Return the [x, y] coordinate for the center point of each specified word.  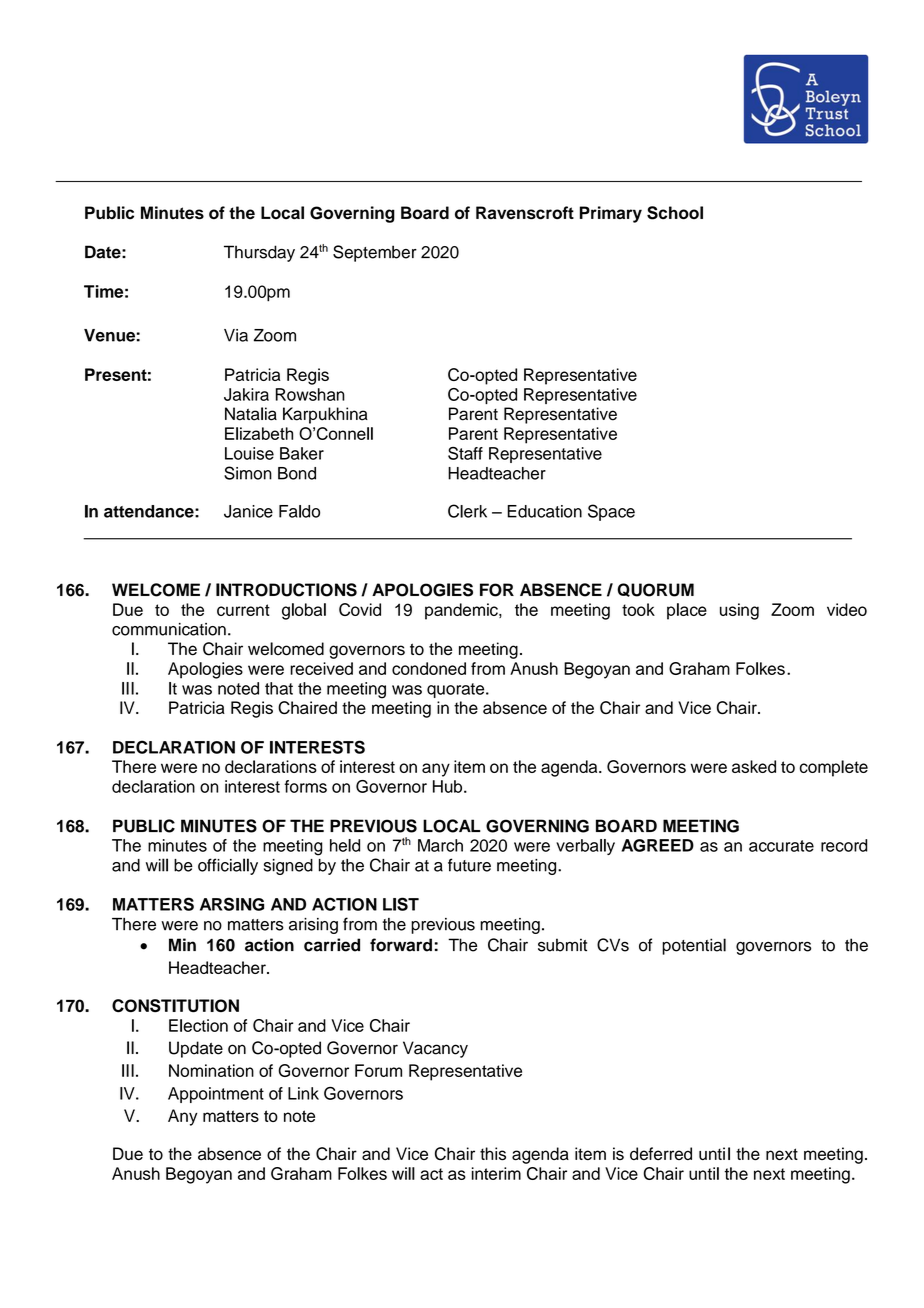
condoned [429, 668]
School [675, 213]
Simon [248, 473]
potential [694, 946]
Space [611, 512]
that [279, 688]
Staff [465, 453]
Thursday [259, 253]
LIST [401, 904]
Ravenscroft [525, 213]
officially [228, 866]
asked [754, 766]
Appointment [216, 1095]
